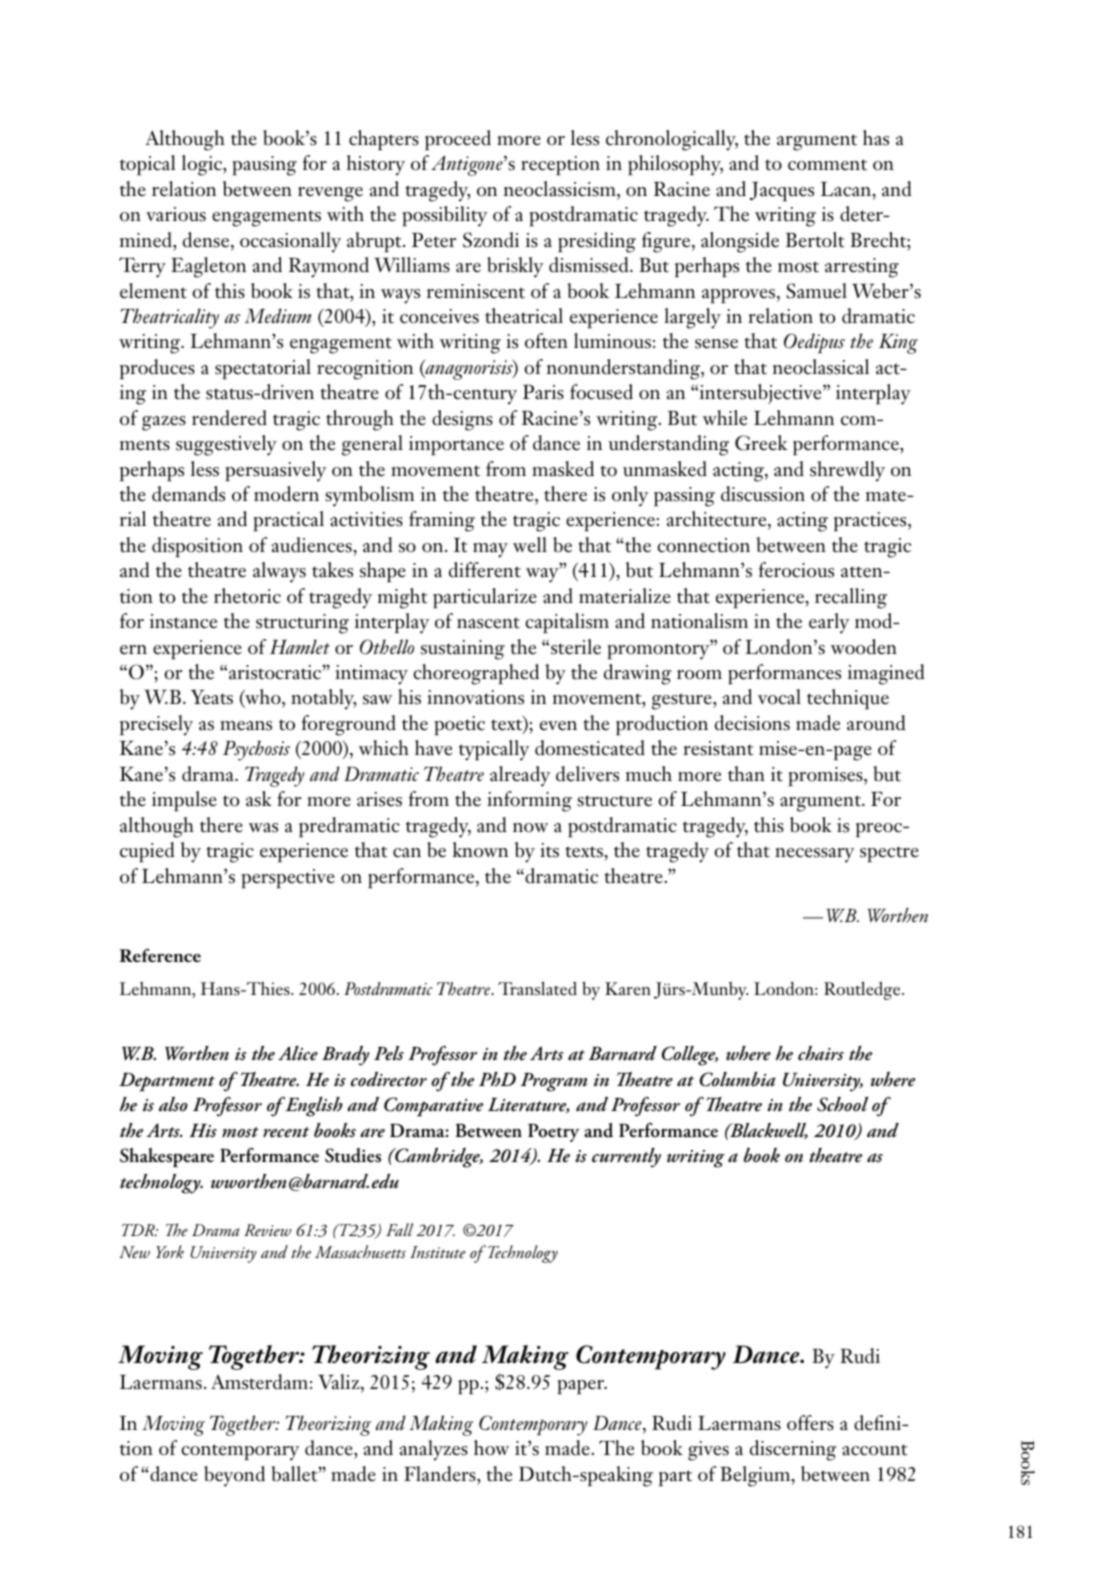 The image size is (1114, 1592). What do you see at coordinates (265, 166) in the screenshot?
I see `pausing` at bounding box center [265, 166].
